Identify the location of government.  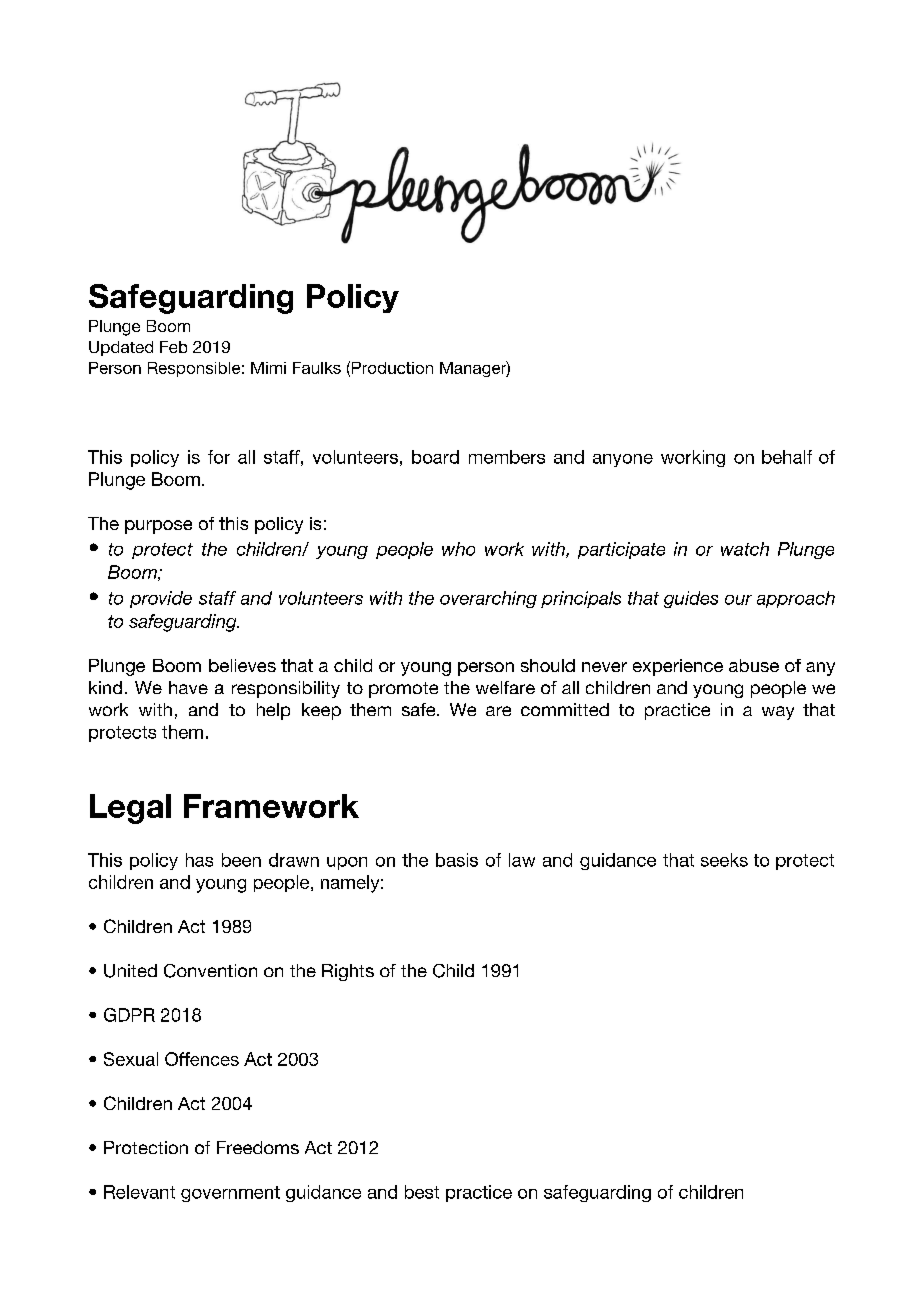
(230, 1194).
